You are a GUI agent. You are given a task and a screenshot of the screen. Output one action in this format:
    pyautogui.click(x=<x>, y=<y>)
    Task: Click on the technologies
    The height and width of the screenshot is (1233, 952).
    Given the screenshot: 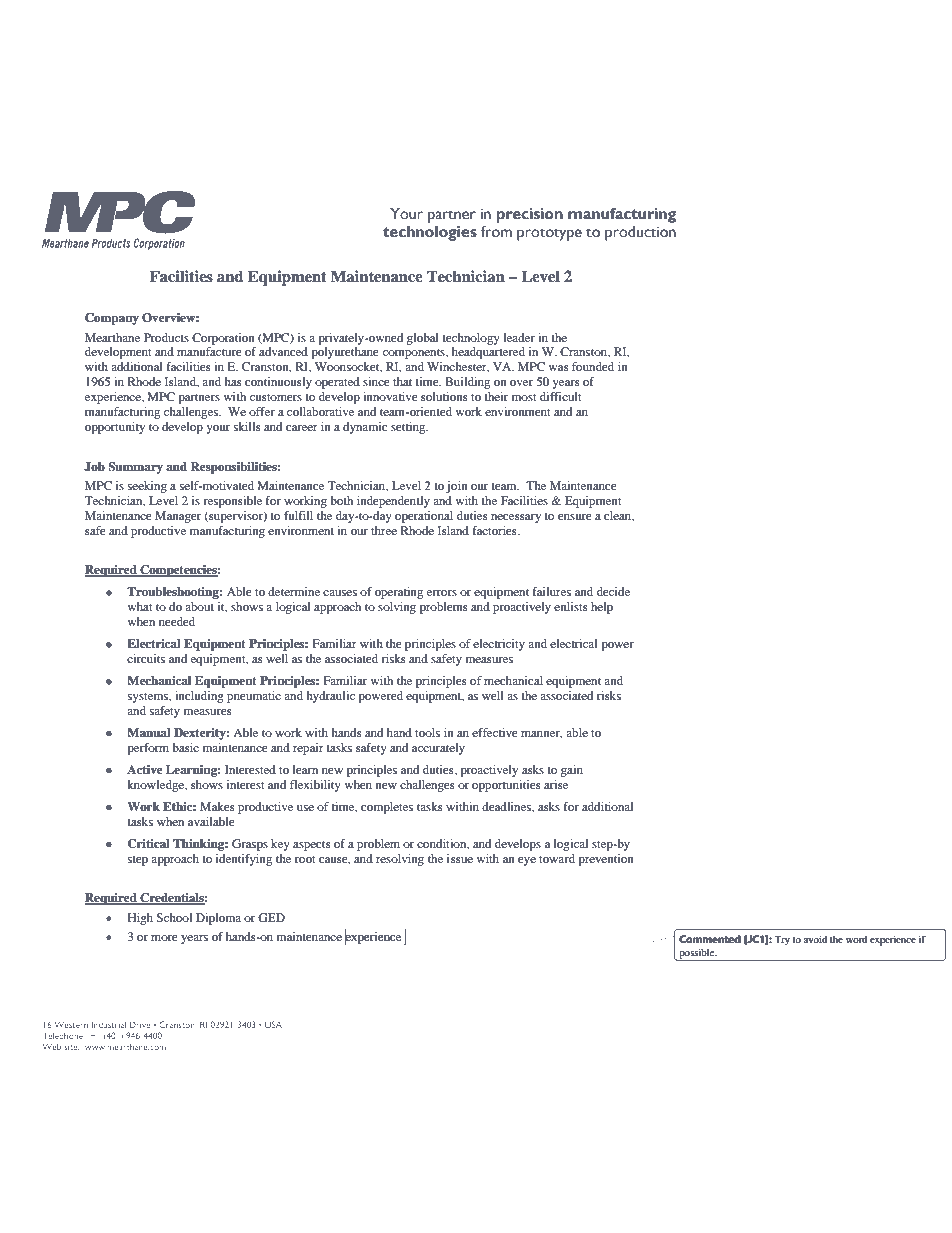 What is the action you would take?
    pyautogui.click(x=430, y=233)
